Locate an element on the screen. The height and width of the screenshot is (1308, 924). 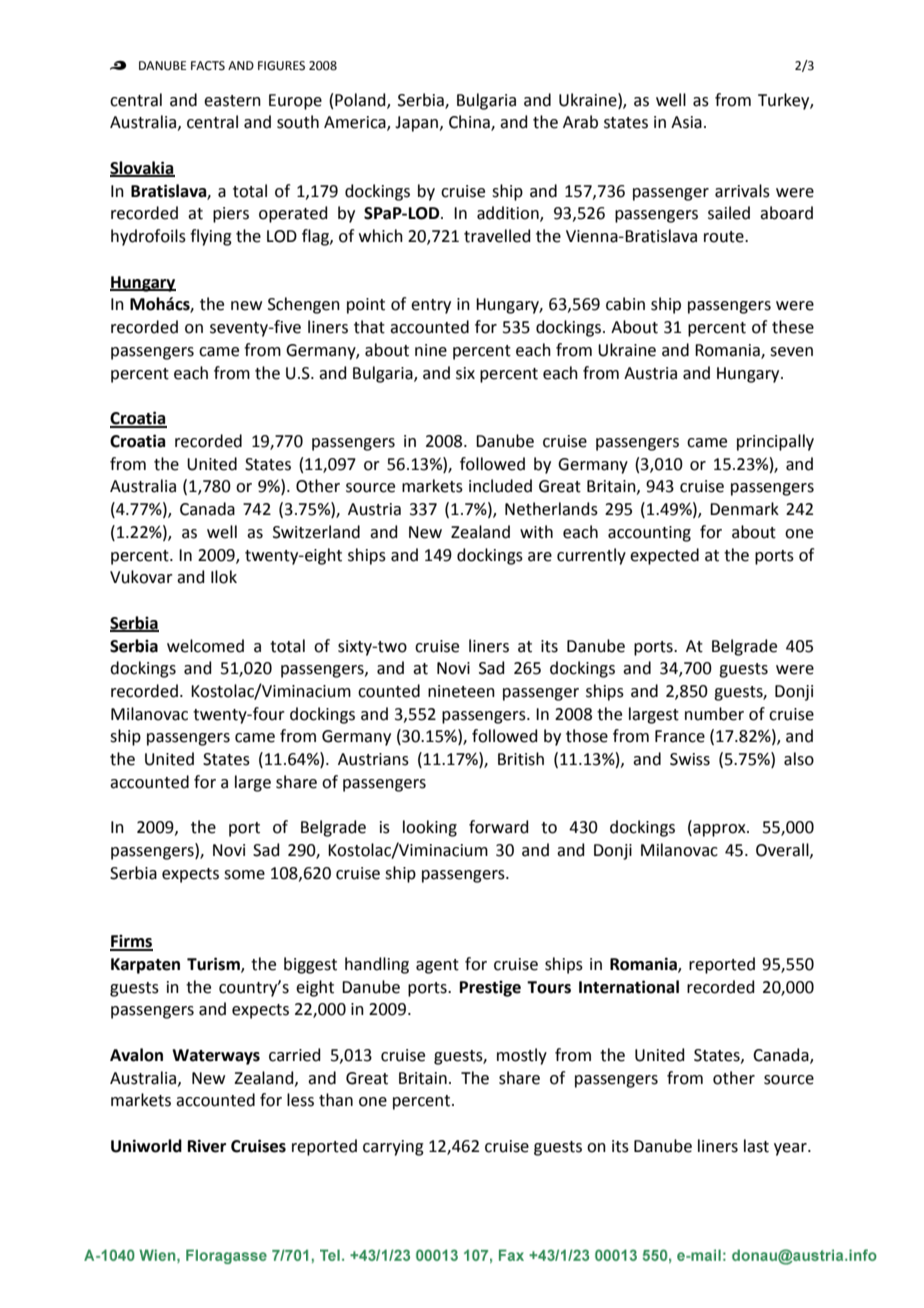
included is located at coordinates (500, 486).
